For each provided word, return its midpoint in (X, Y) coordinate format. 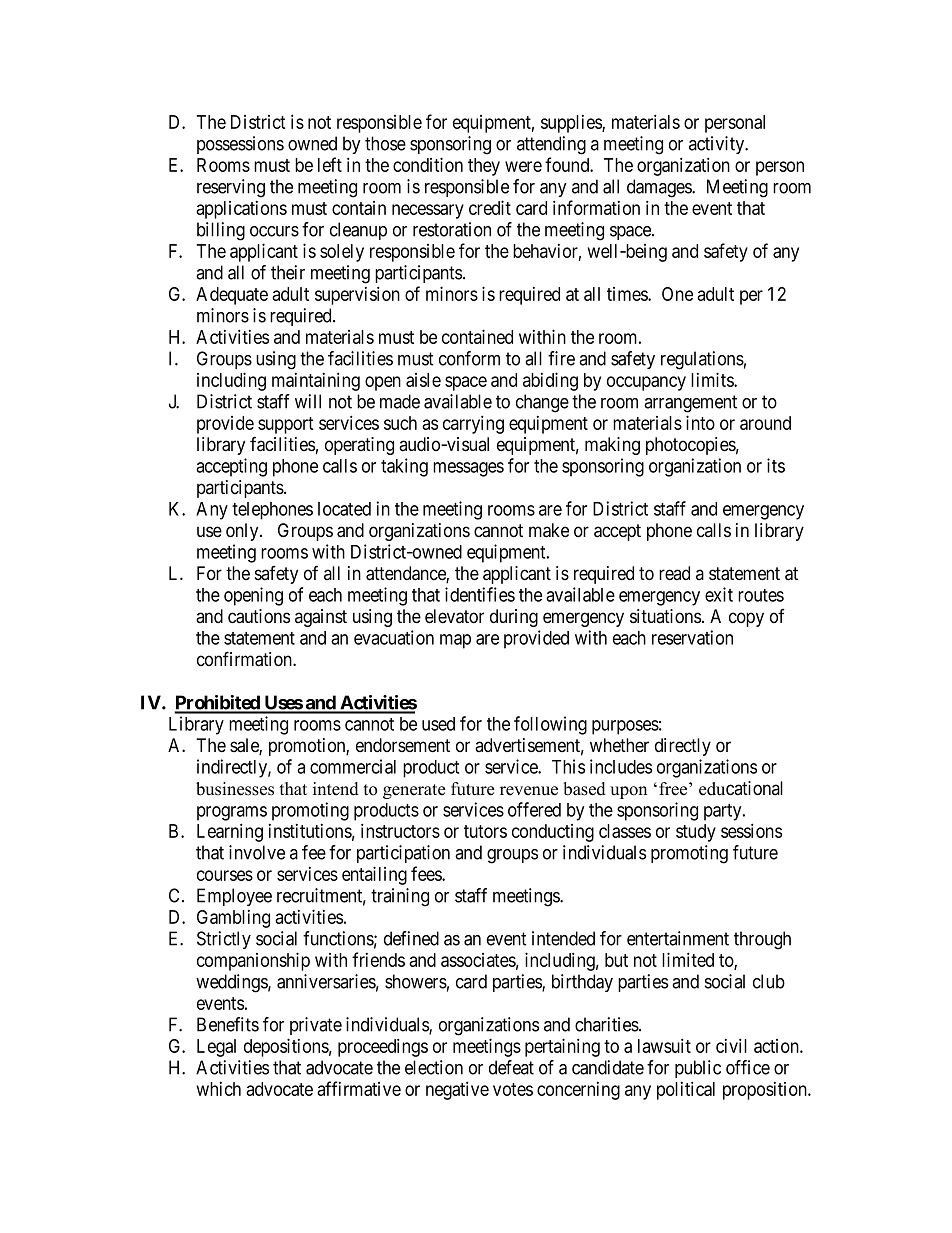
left (330, 164)
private (316, 1026)
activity (718, 145)
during (514, 618)
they (484, 167)
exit (719, 594)
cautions (259, 616)
